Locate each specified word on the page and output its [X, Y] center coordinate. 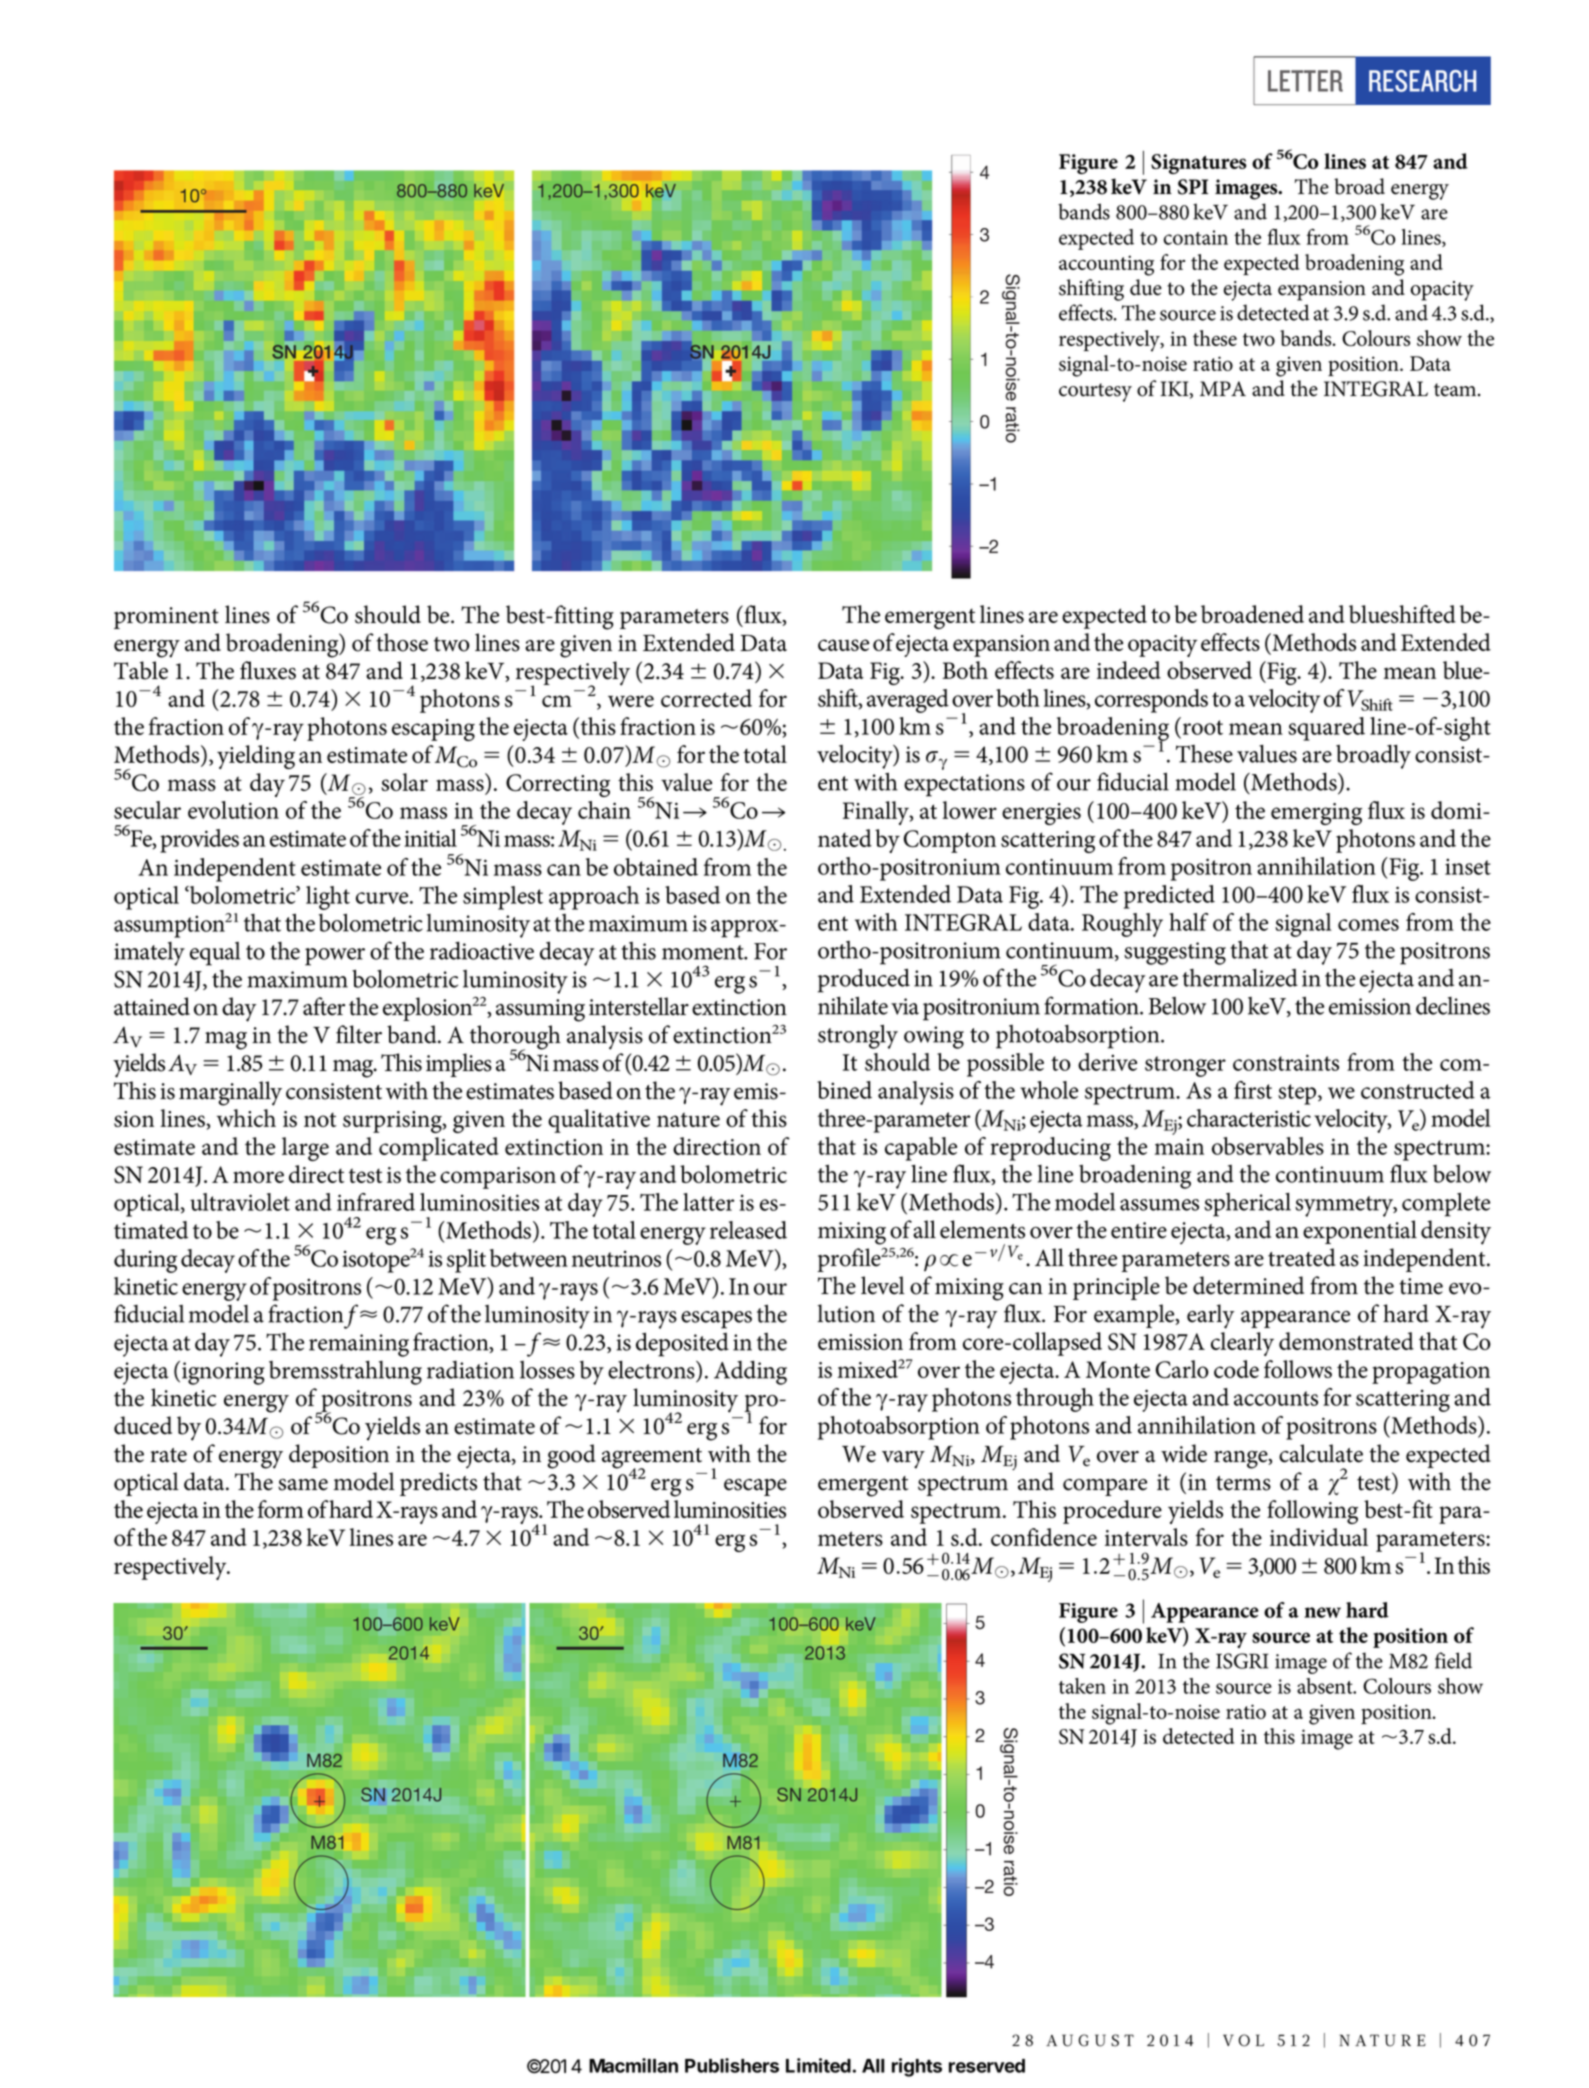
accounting [1106, 265]
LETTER [1305, 81]
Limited [818, 2065]
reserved [987, 2066]
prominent [166, 618]
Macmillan [633, 2065]
